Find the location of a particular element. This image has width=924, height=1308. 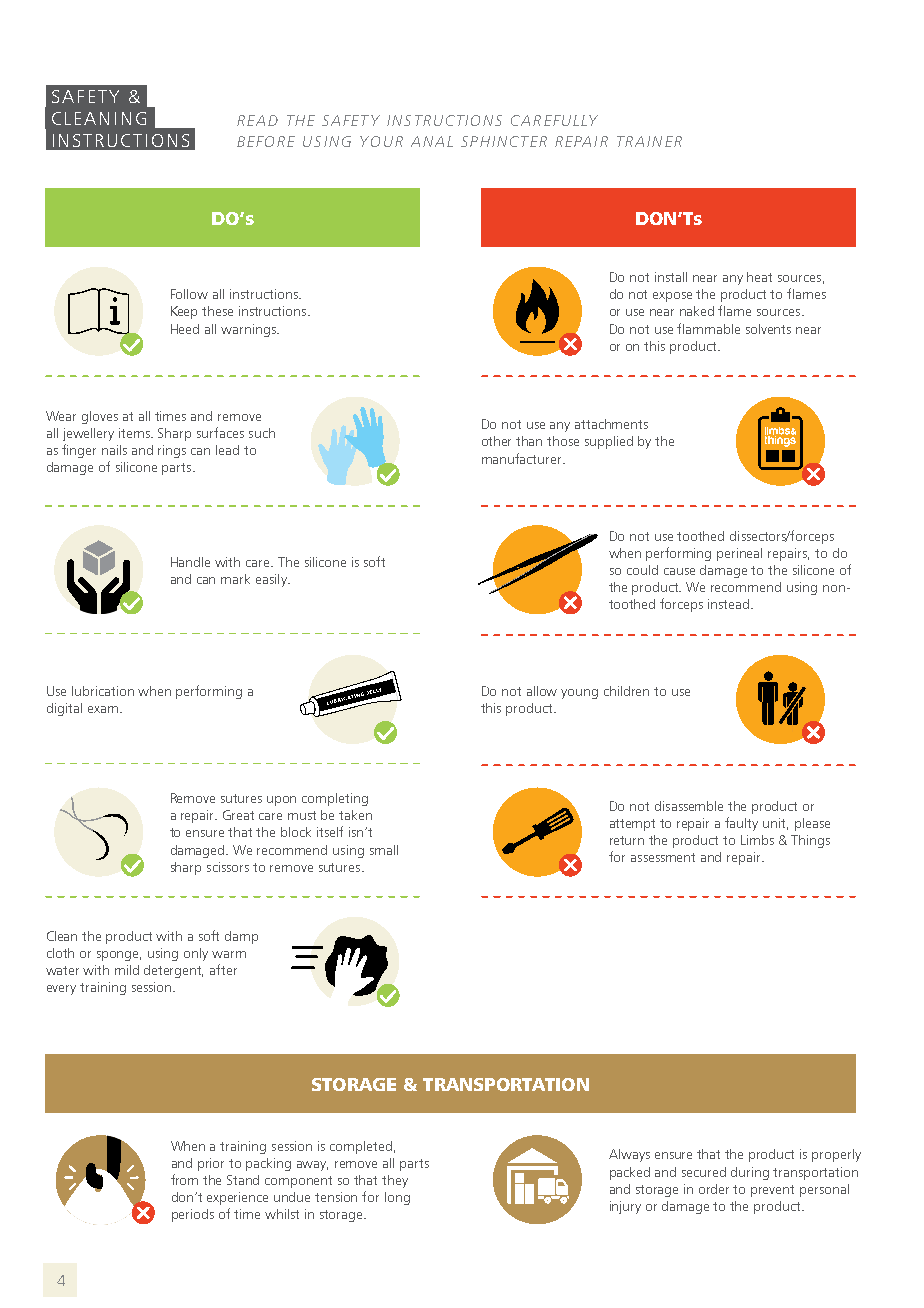

scissors is located at coordinates (228, 867).
